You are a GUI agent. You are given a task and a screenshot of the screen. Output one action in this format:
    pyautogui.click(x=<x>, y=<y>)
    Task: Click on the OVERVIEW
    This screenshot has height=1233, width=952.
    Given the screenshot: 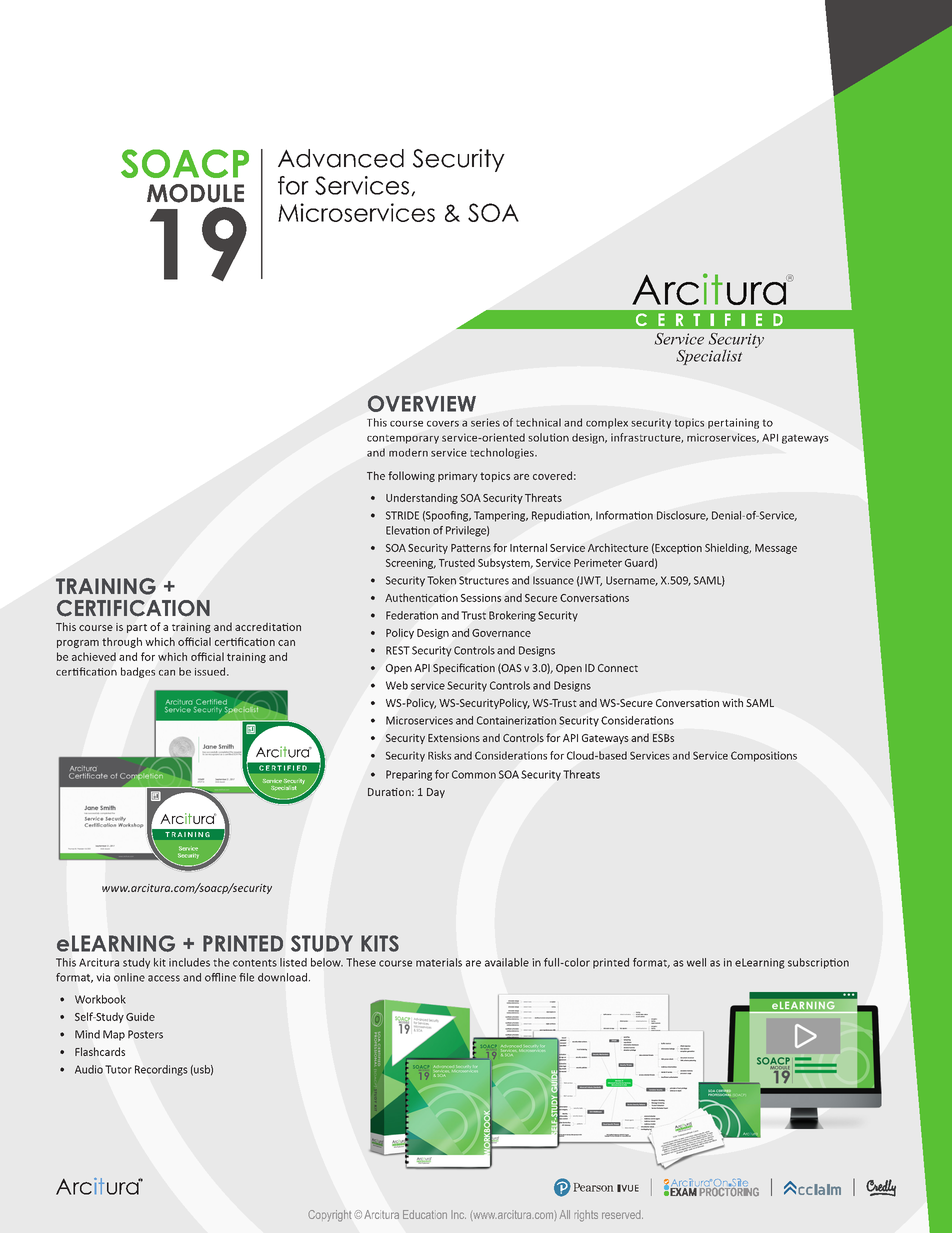 What is the action you would take?
    pyautogui.click(x=422, y=403)
